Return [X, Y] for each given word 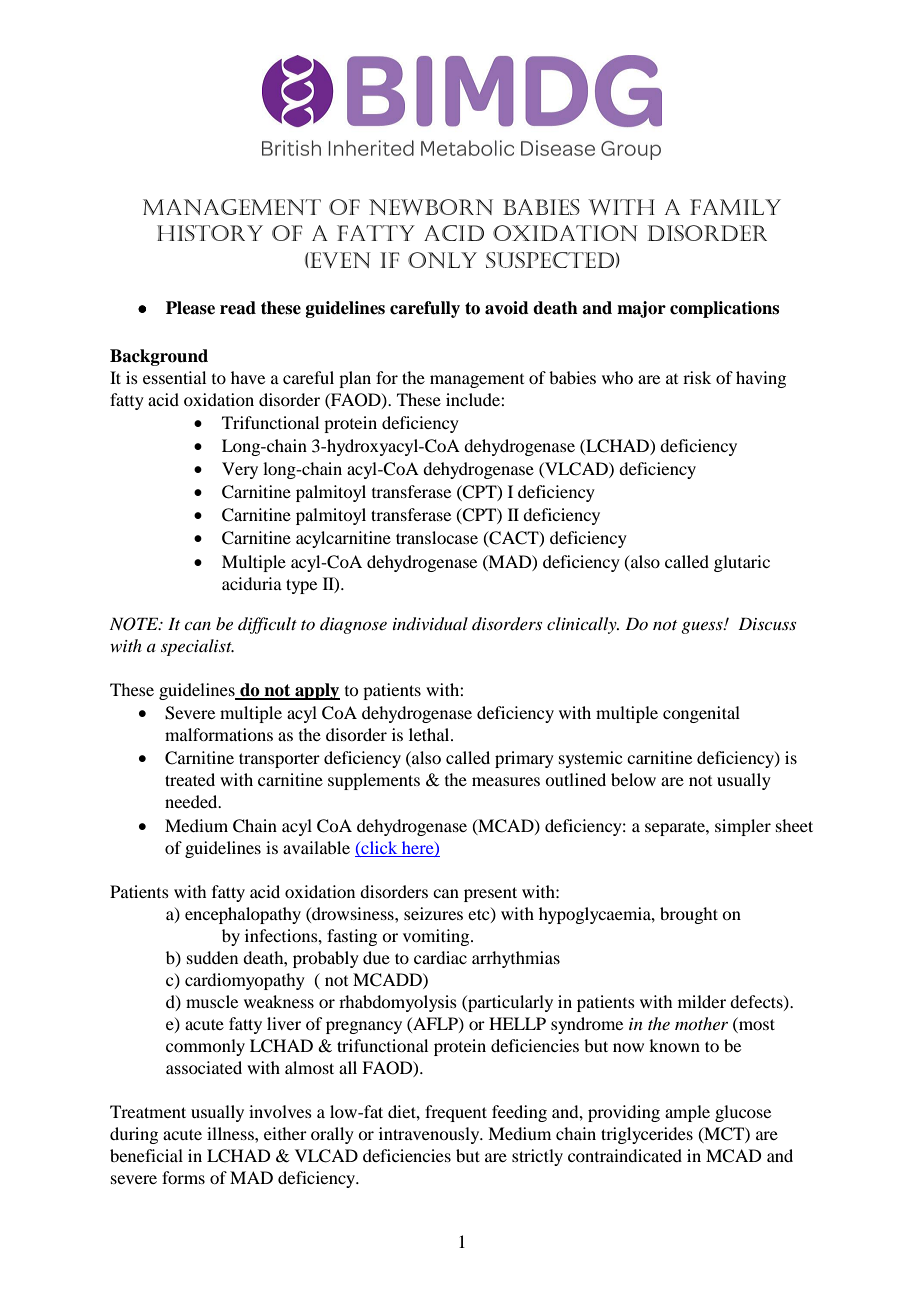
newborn [431, 207]
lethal [430, 734]
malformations [219, 734]
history [210, 233]
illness [231, 1133]
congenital [701, 714]
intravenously [430, 1135]
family [735, 207]
